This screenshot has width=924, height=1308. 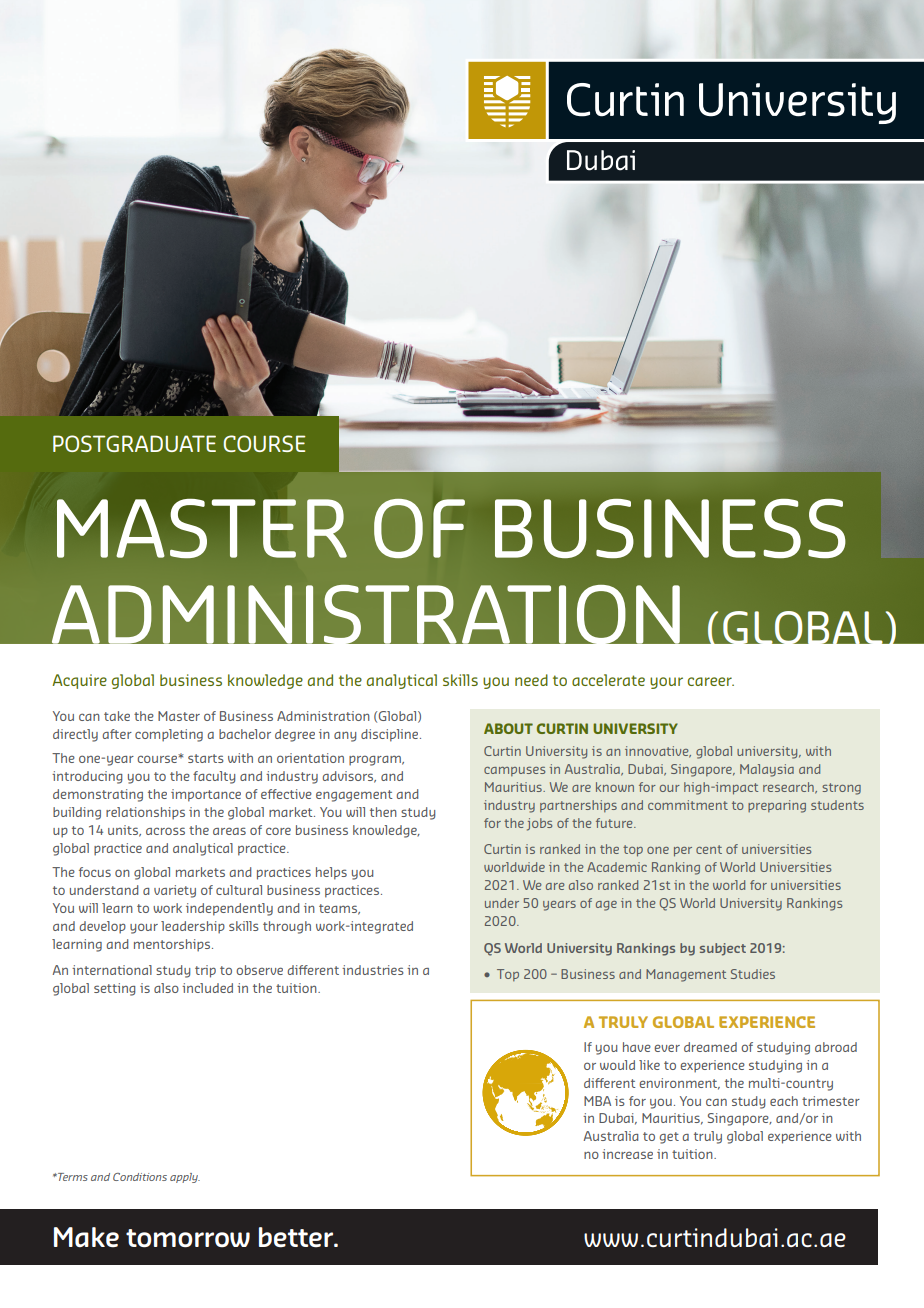 What do you see at coordinates (188, 1238) in the screenshot?
I see `tomorrow` at bounding box center [188, 1238].
